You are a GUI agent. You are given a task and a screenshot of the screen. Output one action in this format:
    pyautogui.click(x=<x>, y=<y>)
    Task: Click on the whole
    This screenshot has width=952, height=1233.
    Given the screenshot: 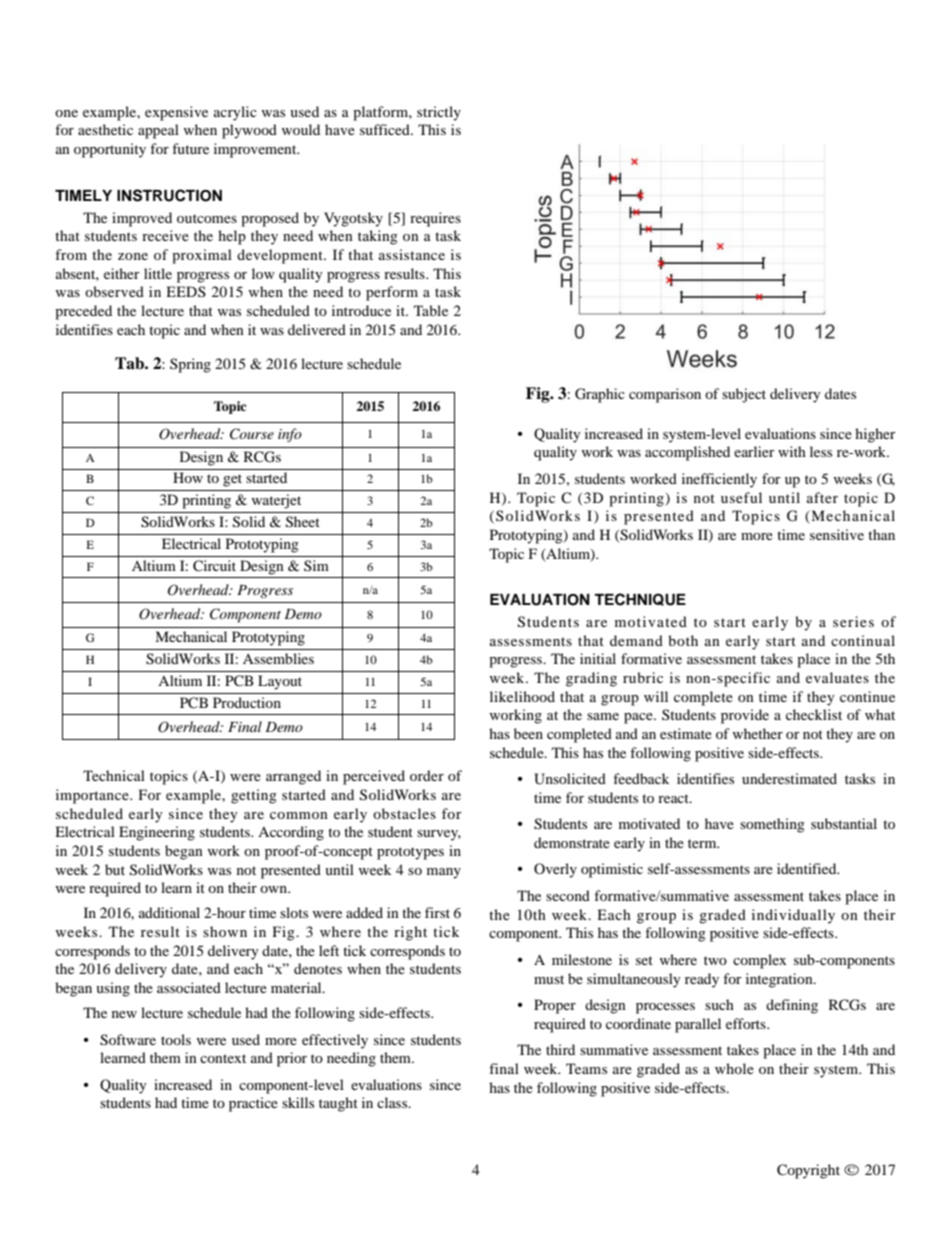 What is the action you would take?
    pyautogui.click(x=734, y=1068)
